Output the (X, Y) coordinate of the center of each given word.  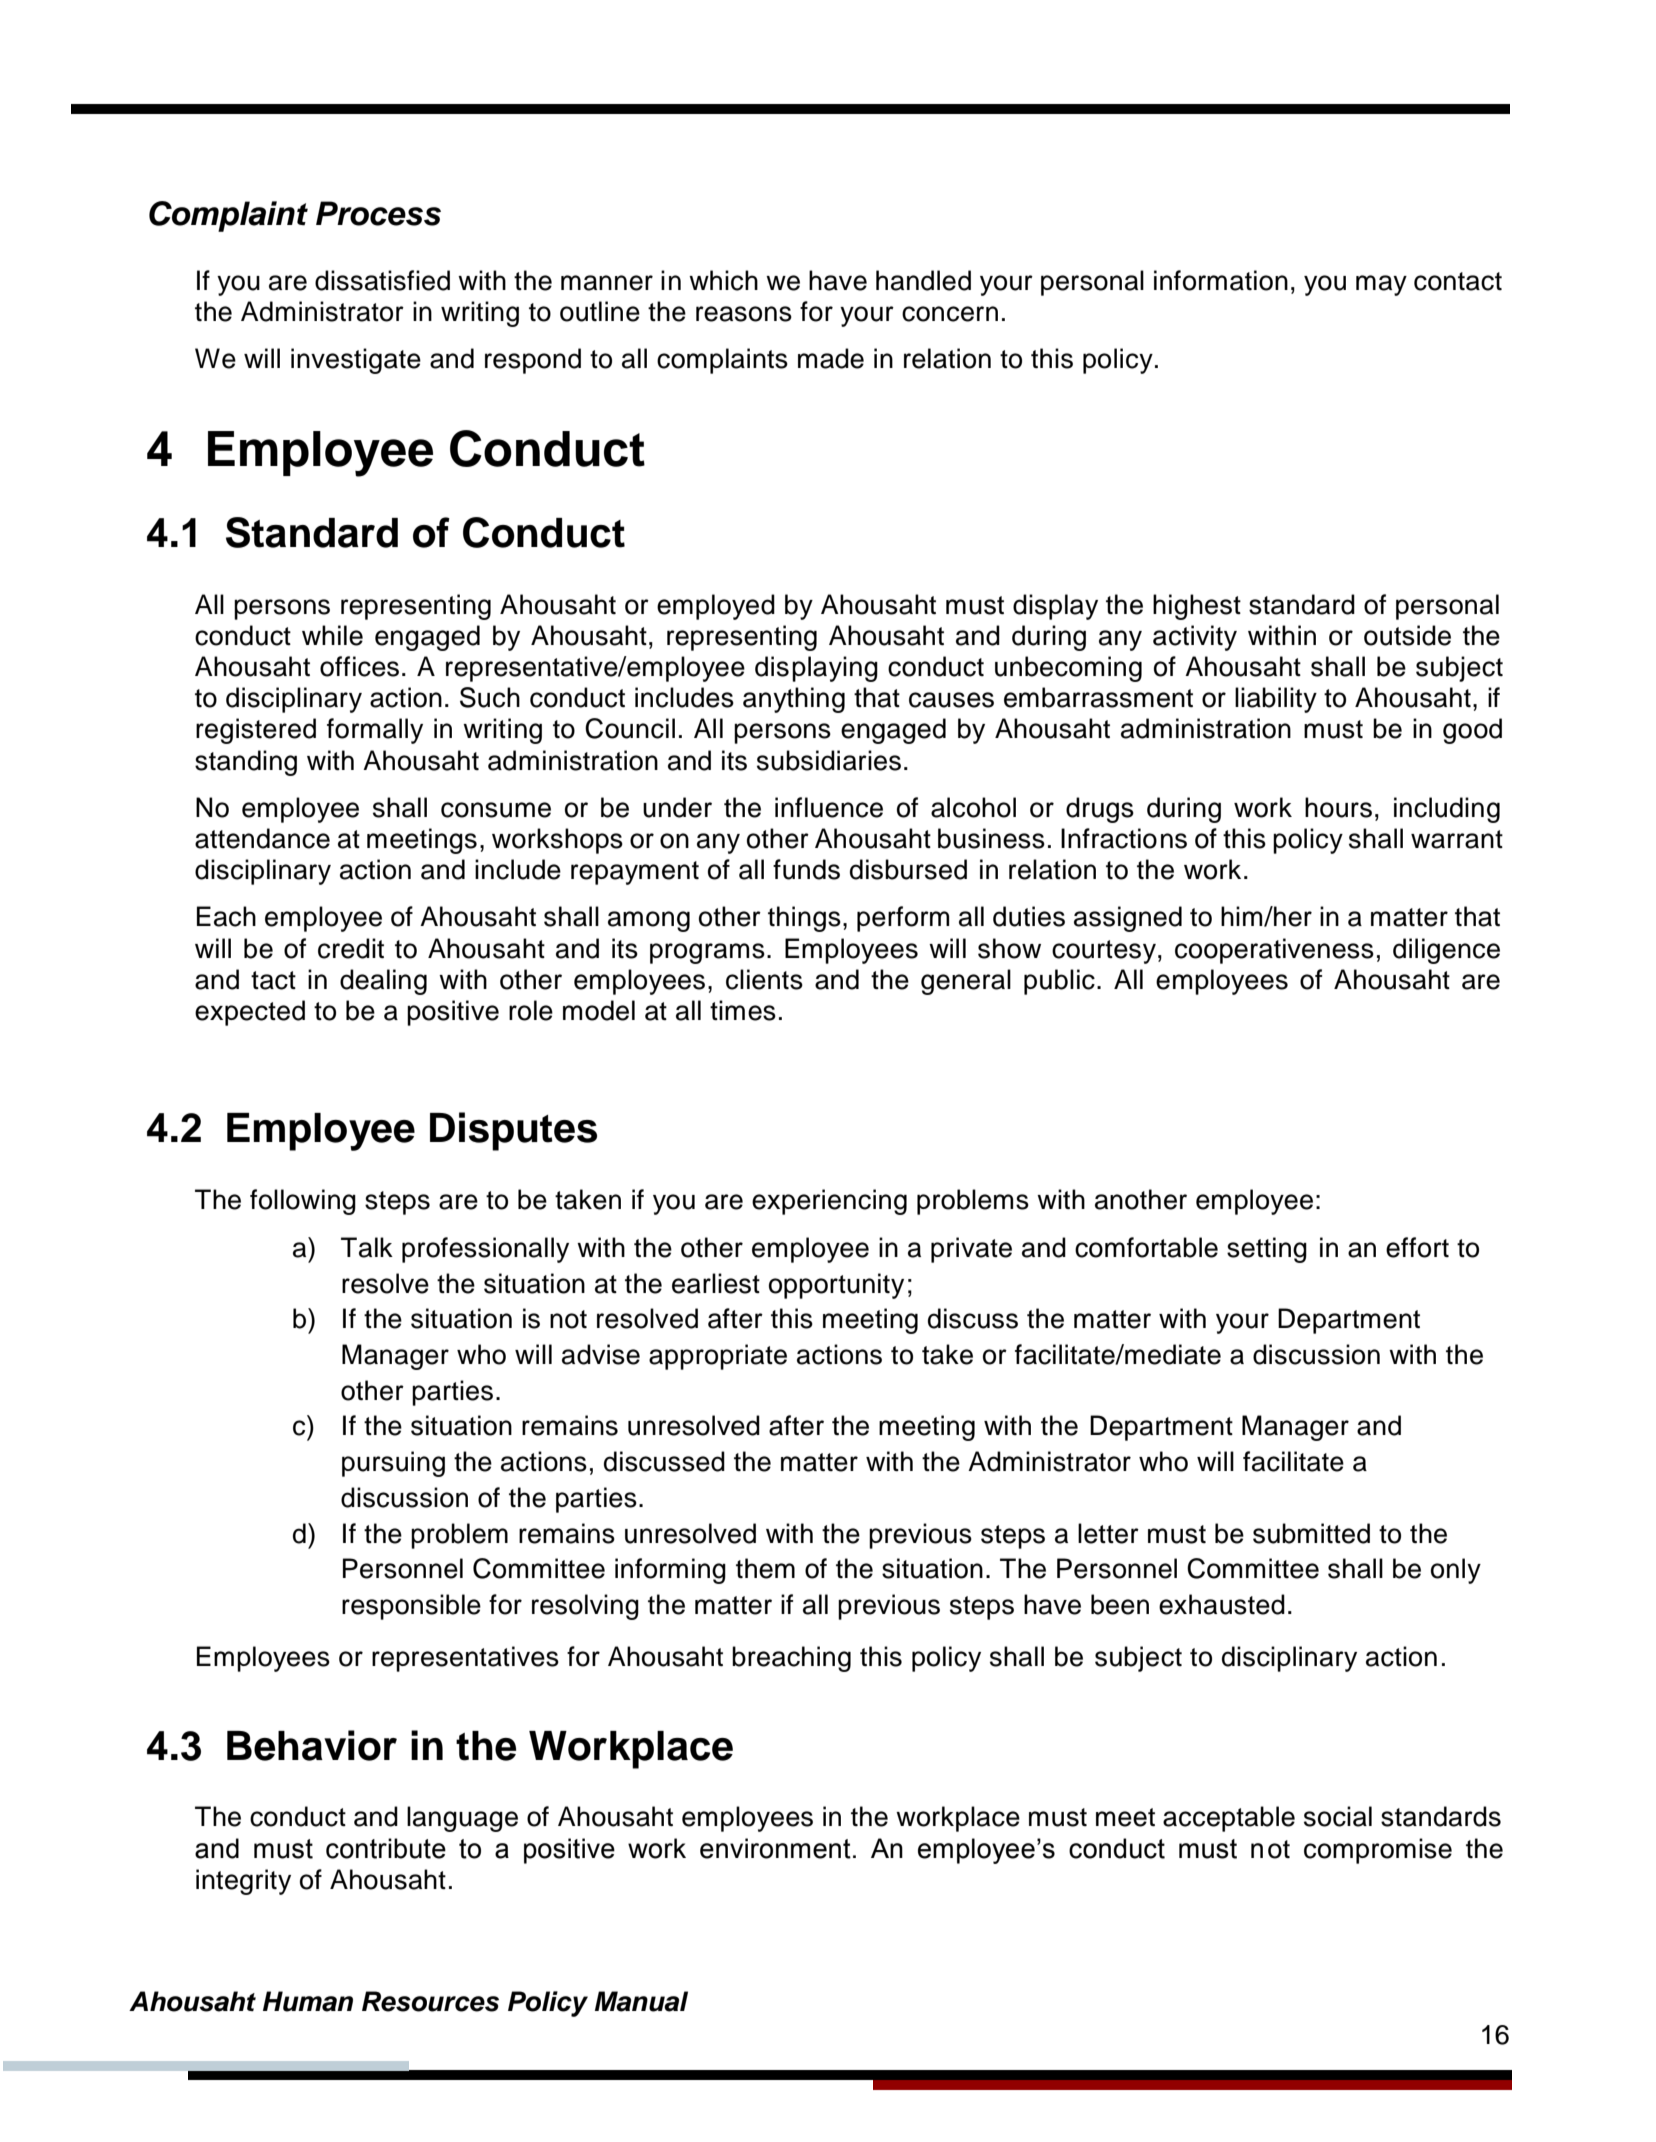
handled (923, 280)
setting (1267, 1250)
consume (496, 810)
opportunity (836, 1286)
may (1381, 285)
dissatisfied (382, 280)
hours (1338, 807)
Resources (430, 2001)
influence (829, 807)
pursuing (393, 1464)
